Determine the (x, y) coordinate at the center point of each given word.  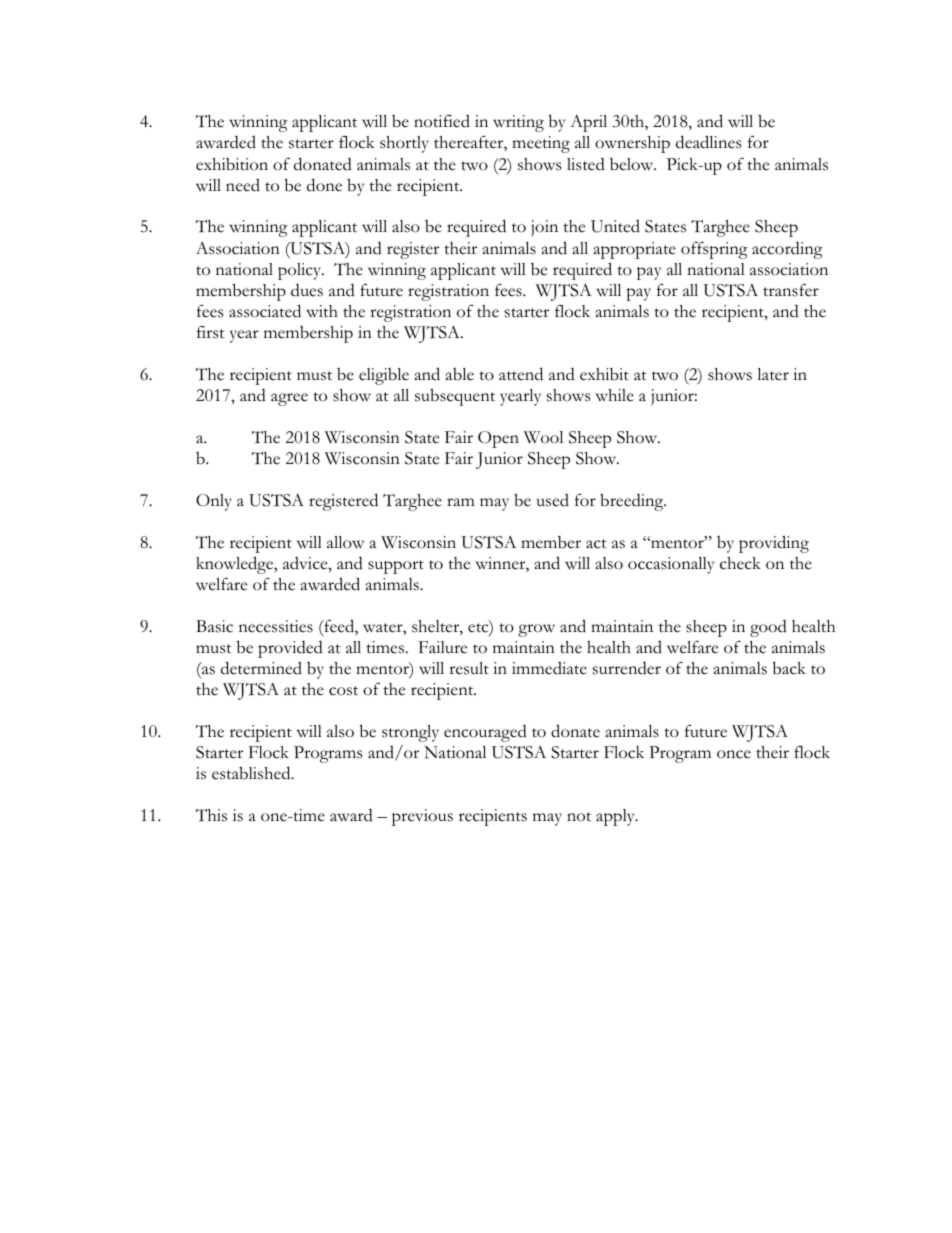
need (243, 185)
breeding (633, 502)
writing (518, 123)
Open (498, 439)
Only (214, 502)
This (211, 815)
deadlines (708, 142)
